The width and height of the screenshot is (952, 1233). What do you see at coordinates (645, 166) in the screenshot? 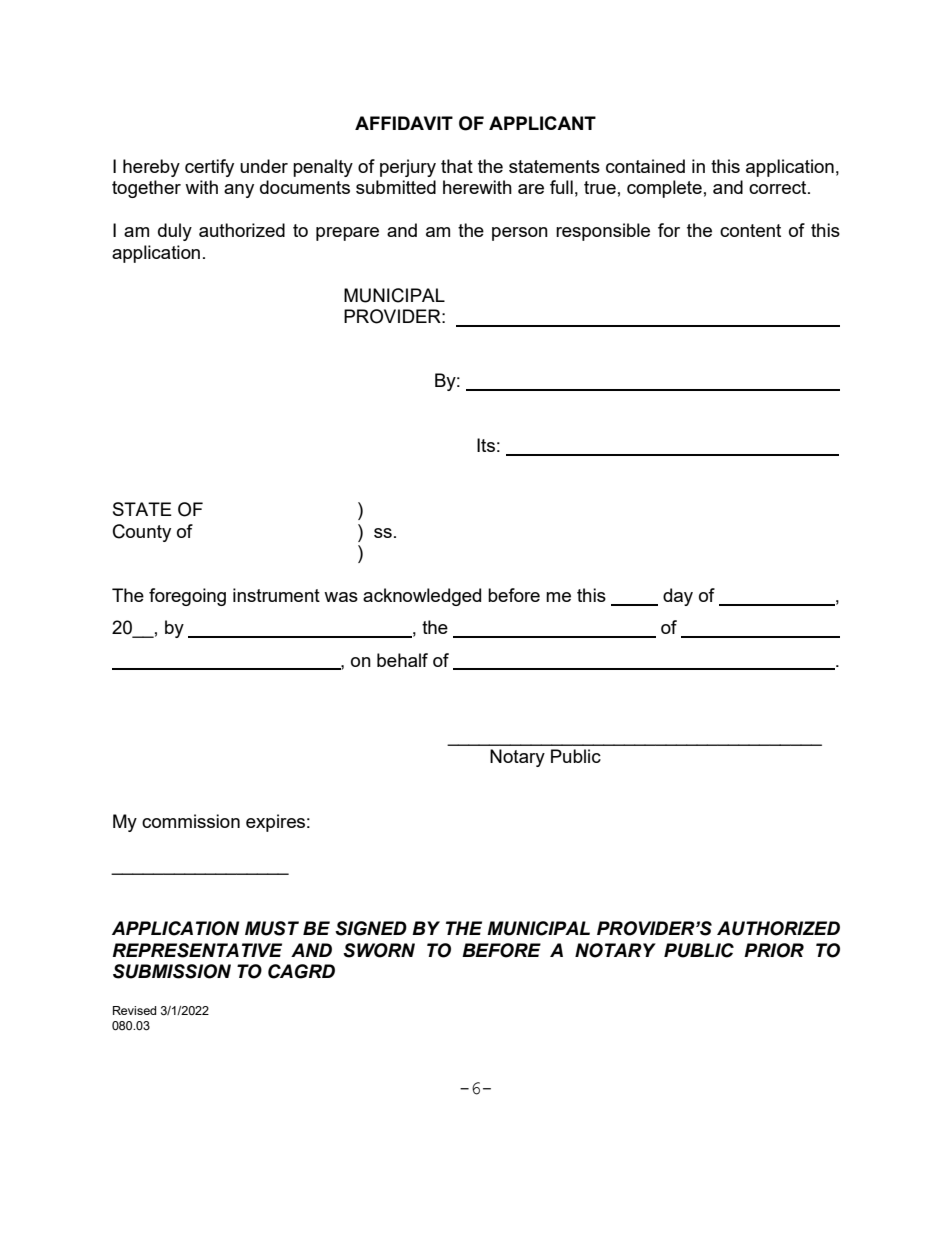
I see `contained` at bounding box center [645, 166].
